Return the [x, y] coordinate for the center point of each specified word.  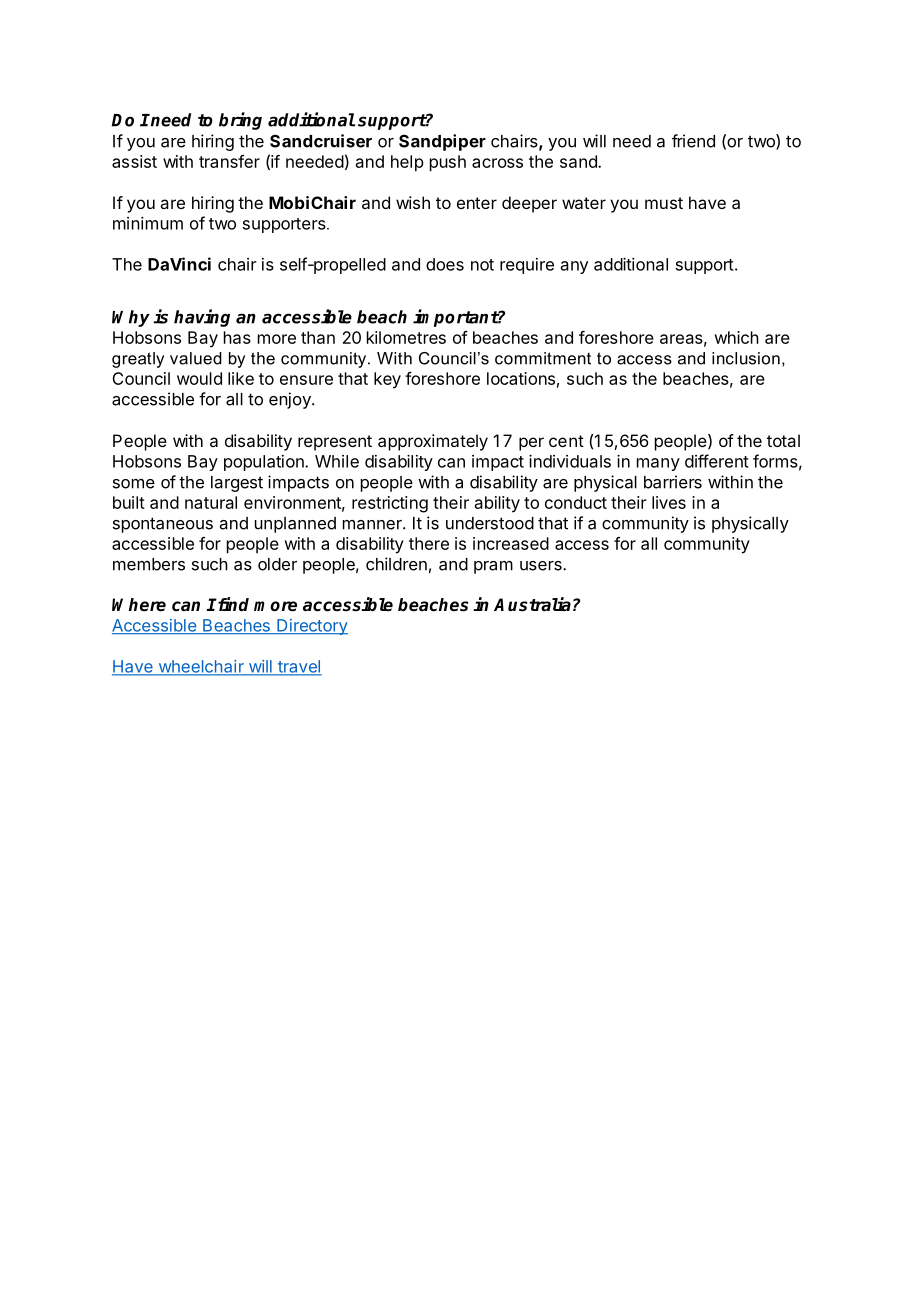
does [445, 264]
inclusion [746, 358]
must [664, 203]
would [199, 378]
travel [299, 667]
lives [669, 502]
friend [693, 141]
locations [521, 378]
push [448, 163]
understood [490, 523]
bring [240, 121]
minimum [148, 223]
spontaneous [163, 525]
